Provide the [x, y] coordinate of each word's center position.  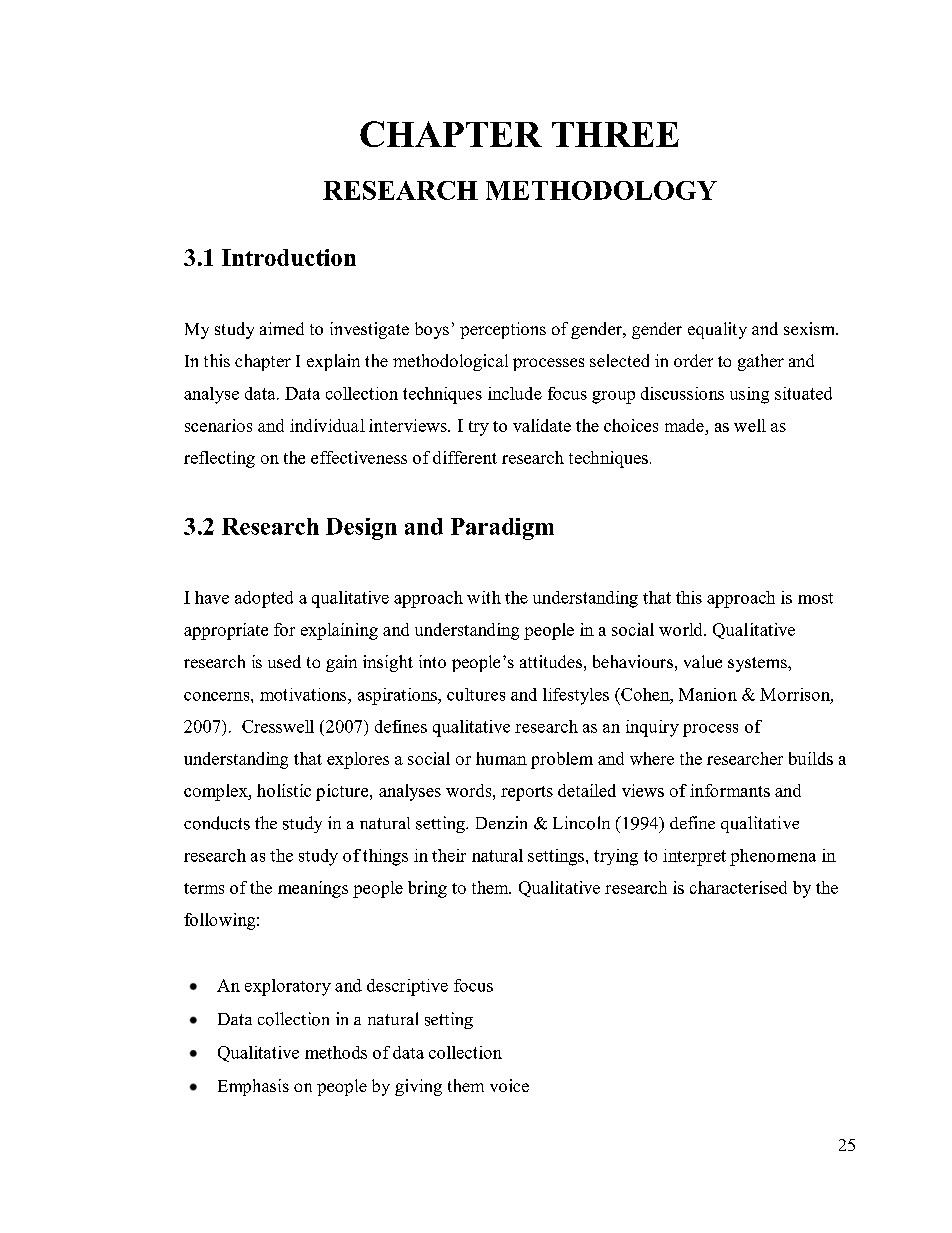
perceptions [503, 330]
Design [361, 529]
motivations [304, 694]
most [815, 598]
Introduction [289, 257]
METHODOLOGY [601, 190]
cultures [476, 694]
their [449, 855]
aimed [282, 328]
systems [758, 664]
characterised [738, 887]
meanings [313, 889]
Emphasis [253, 1087]
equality [717, 330]
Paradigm [502, 529]
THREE [615, 134]
